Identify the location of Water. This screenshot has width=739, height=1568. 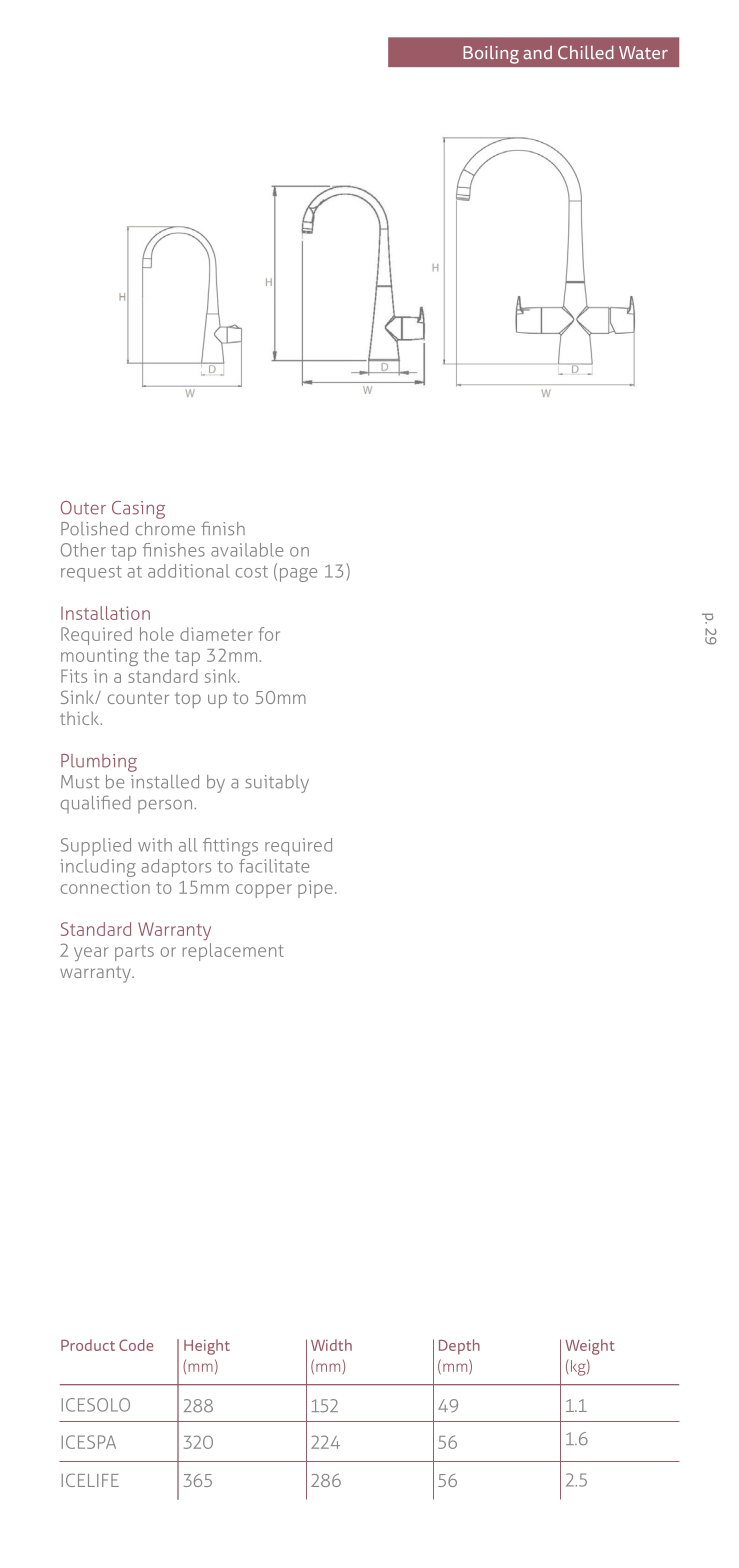
(643, 52).
